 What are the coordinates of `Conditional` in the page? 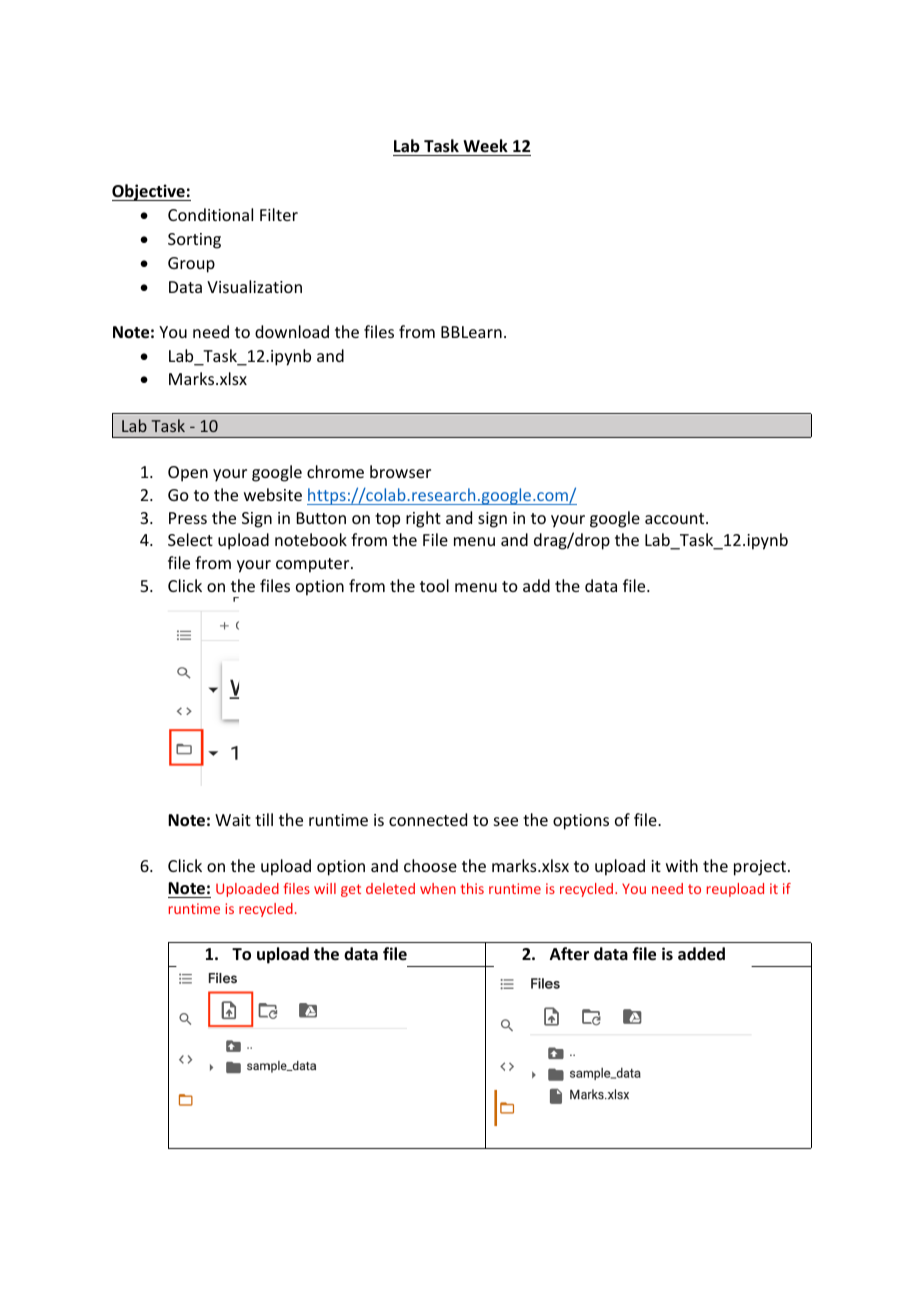 It's located at (210, 214).
